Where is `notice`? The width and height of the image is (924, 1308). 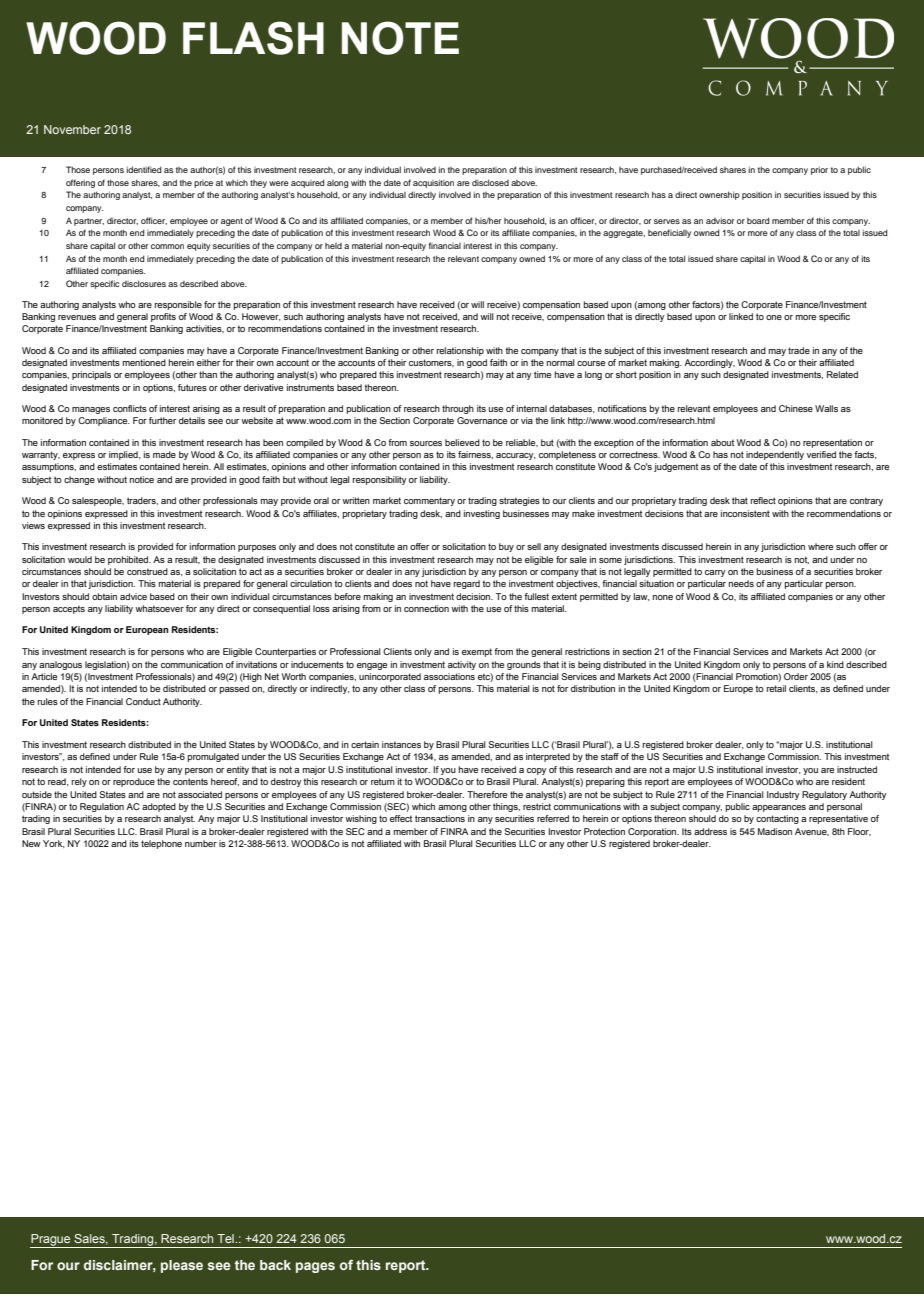
notice is located at coordinates (142, 479).
